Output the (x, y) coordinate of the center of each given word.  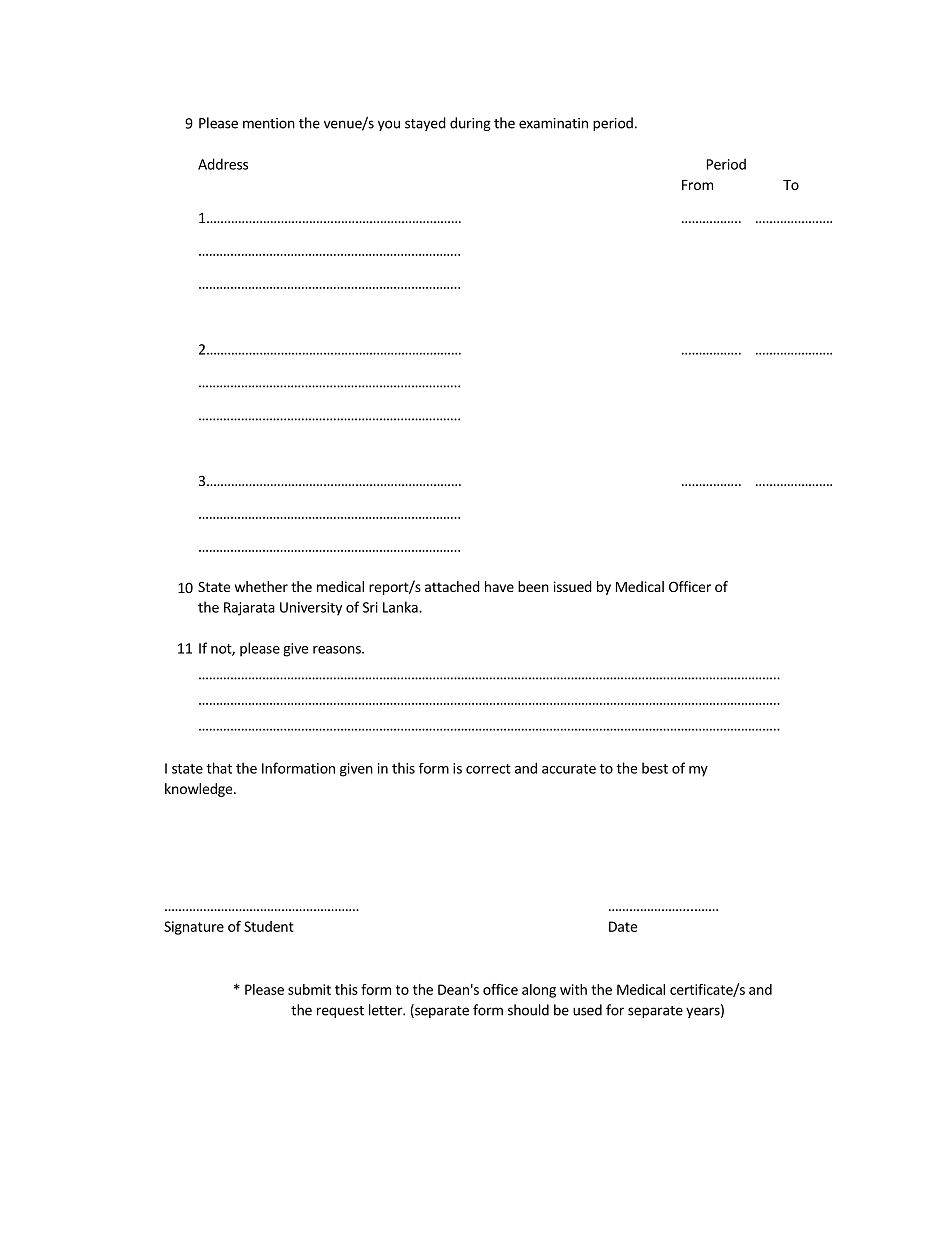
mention (269, 123)
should (528, 1010)
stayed (425, 124)
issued (573, 586)
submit (309, 989)
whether (261, 586)
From (697, 185)
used (587, 1010)
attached (452, 586)
